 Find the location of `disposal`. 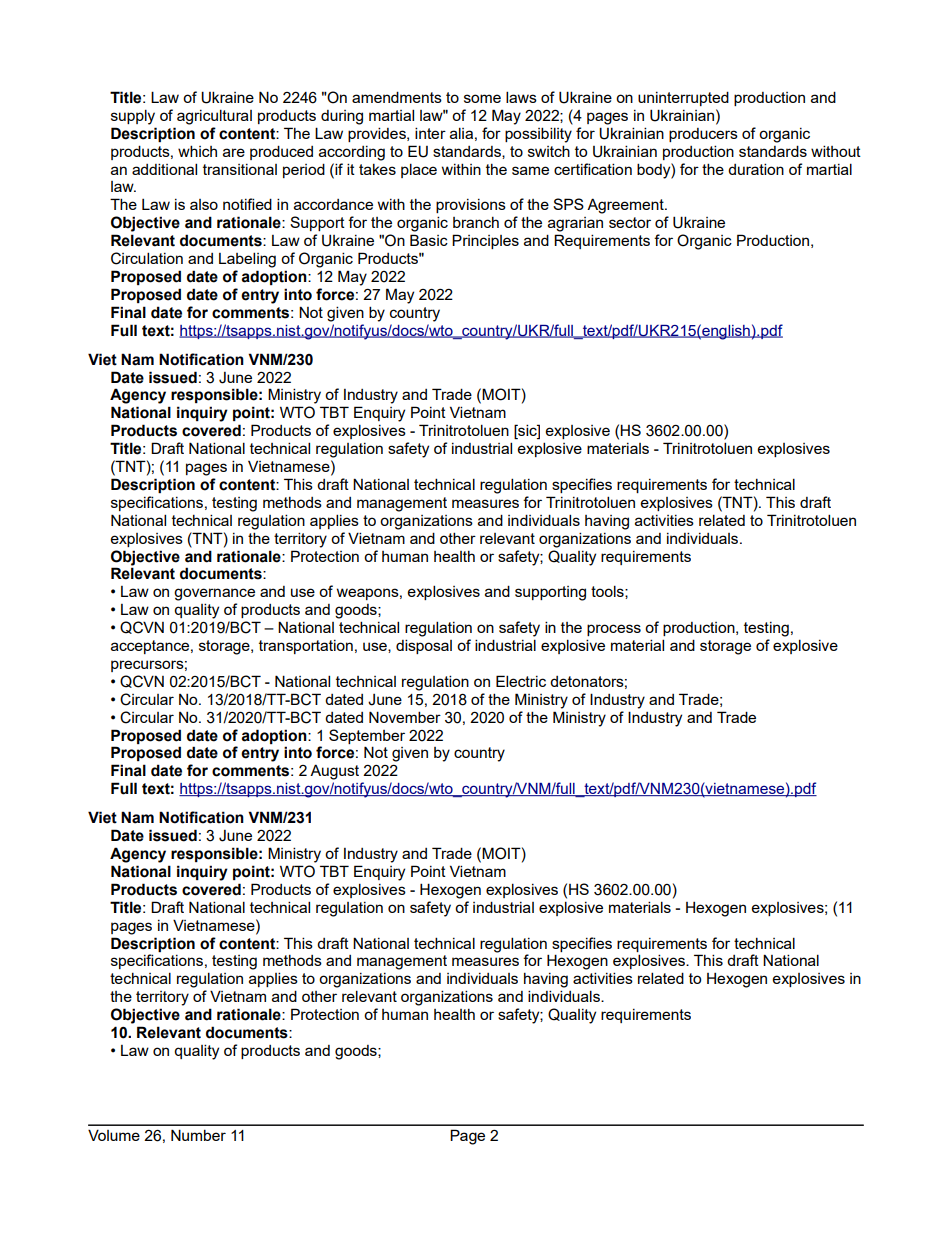

disposal is located at coordinates (424, 646).
